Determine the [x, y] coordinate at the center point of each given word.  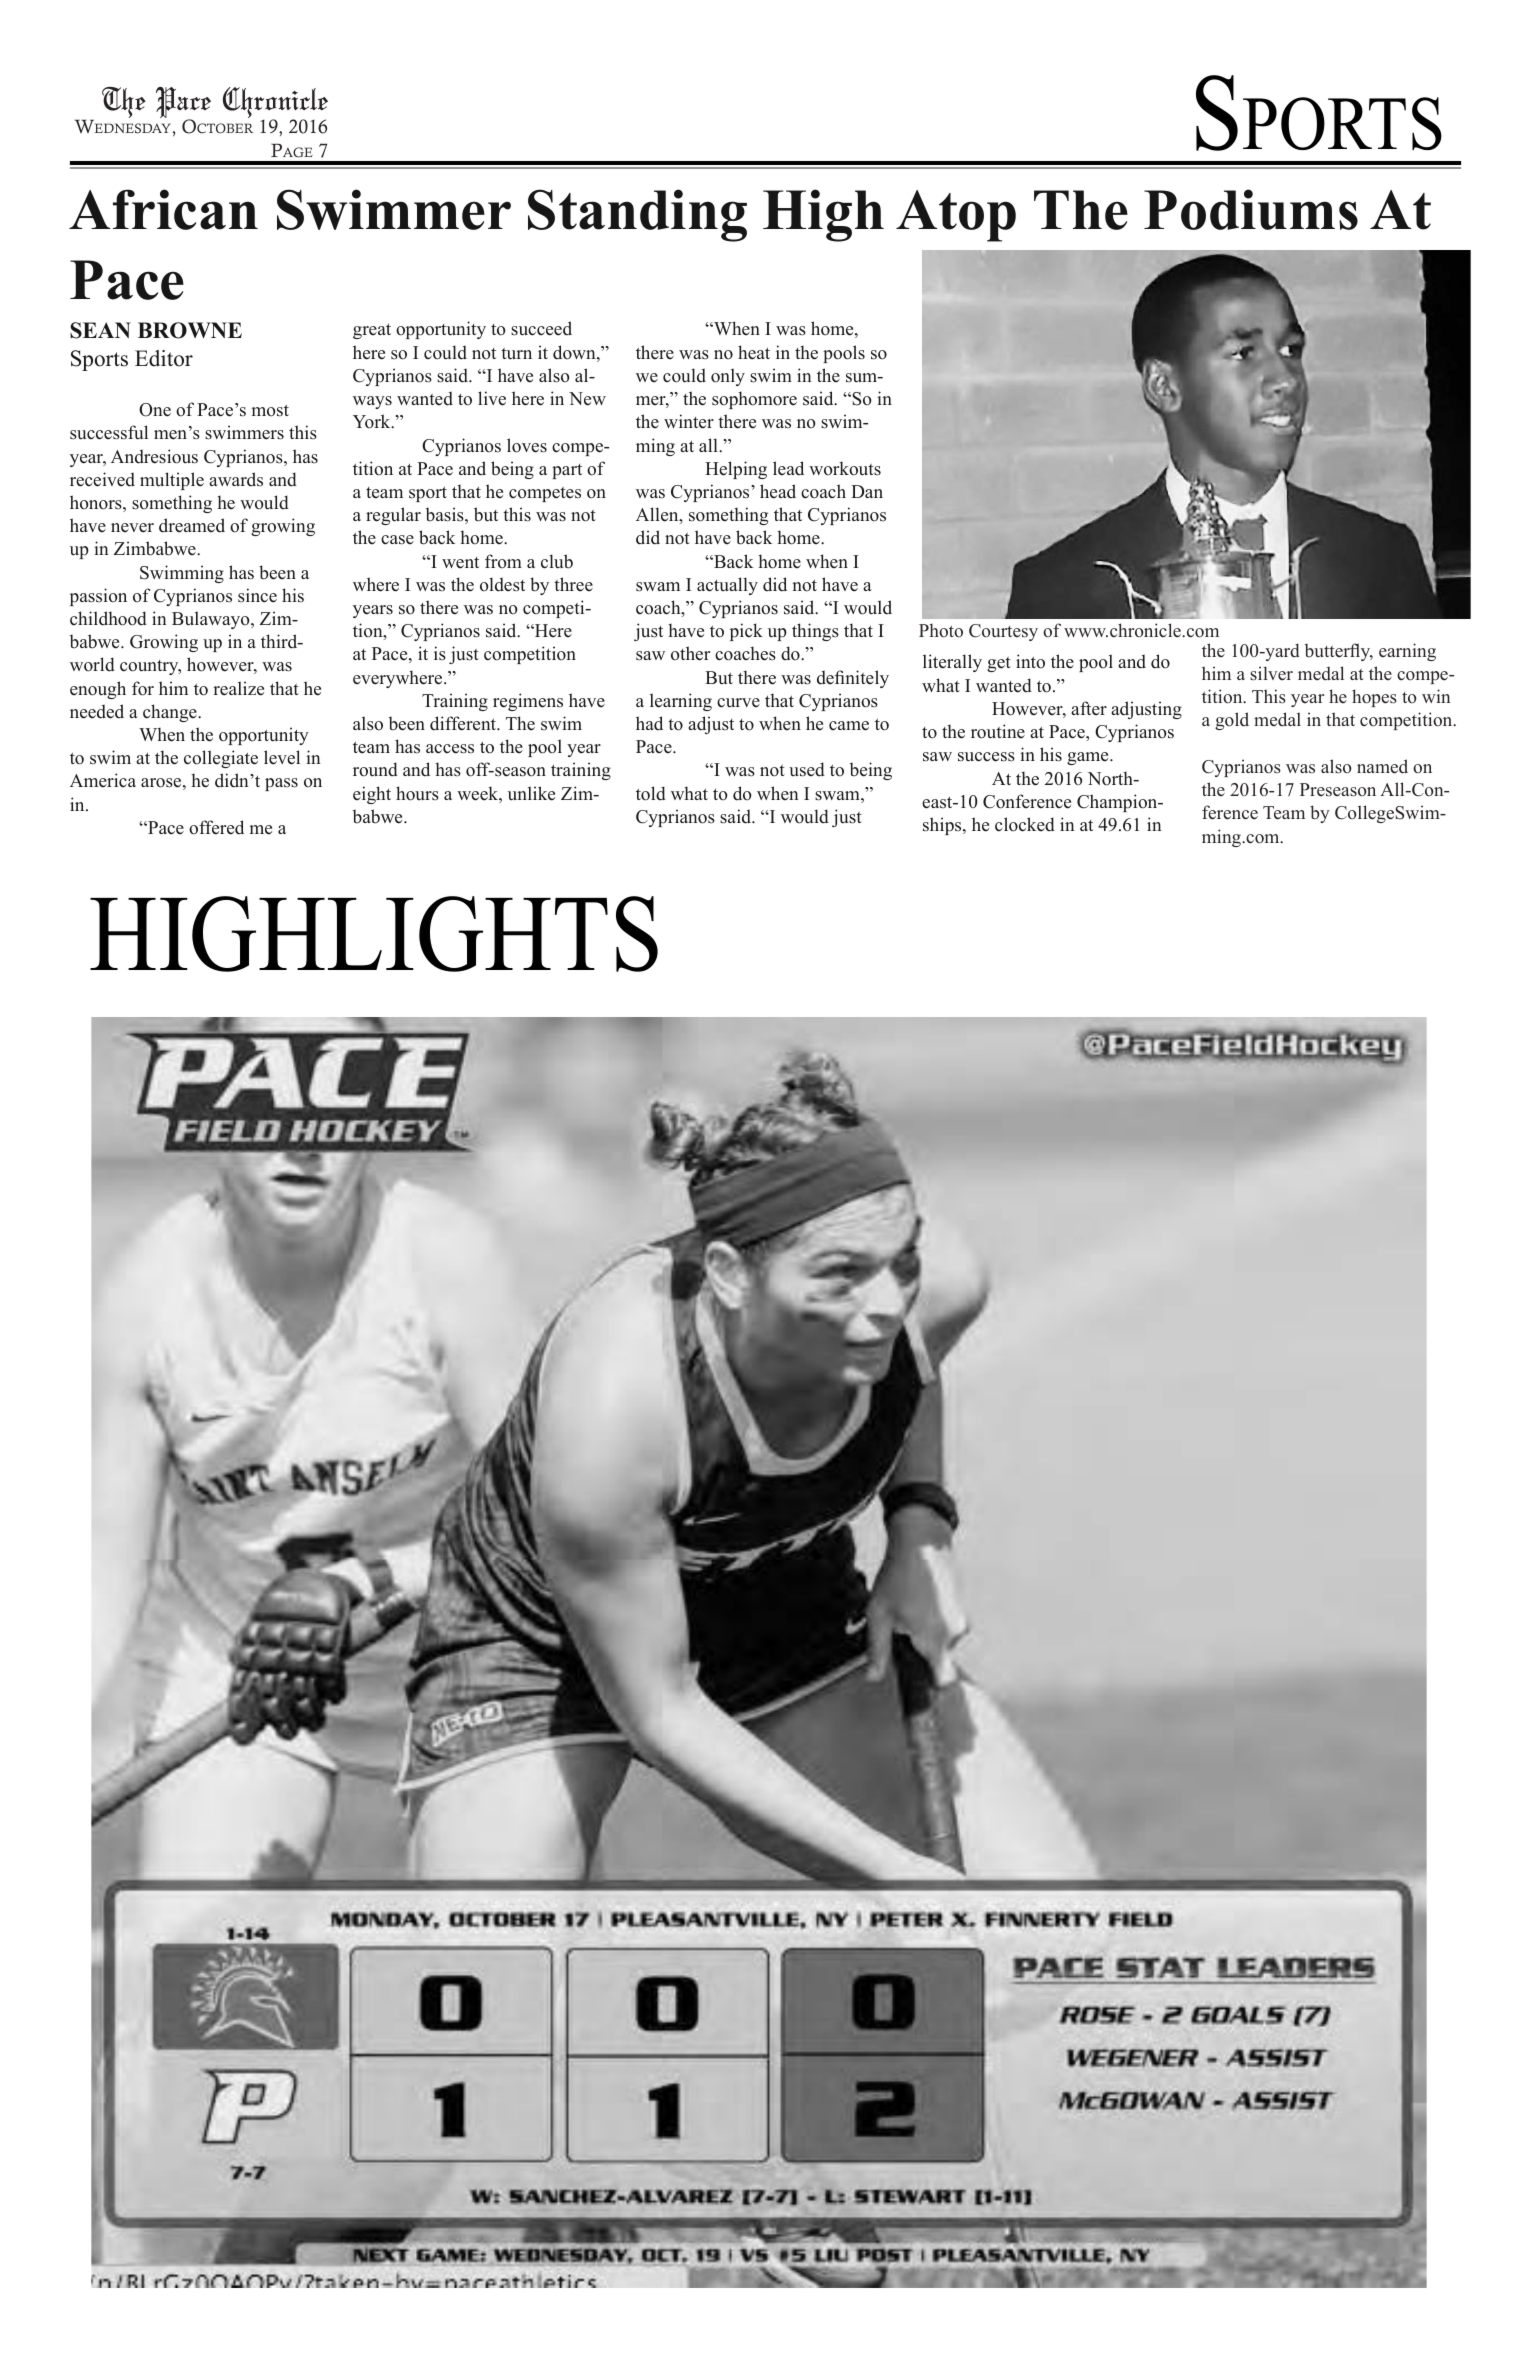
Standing [637, 215]
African [163, 209]
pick [746, 632]
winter [689, 421]
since [257, 595]
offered [216, 827]
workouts [845, 468]
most [270, 411]
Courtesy [1003, 632]
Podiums [1251, 209]
